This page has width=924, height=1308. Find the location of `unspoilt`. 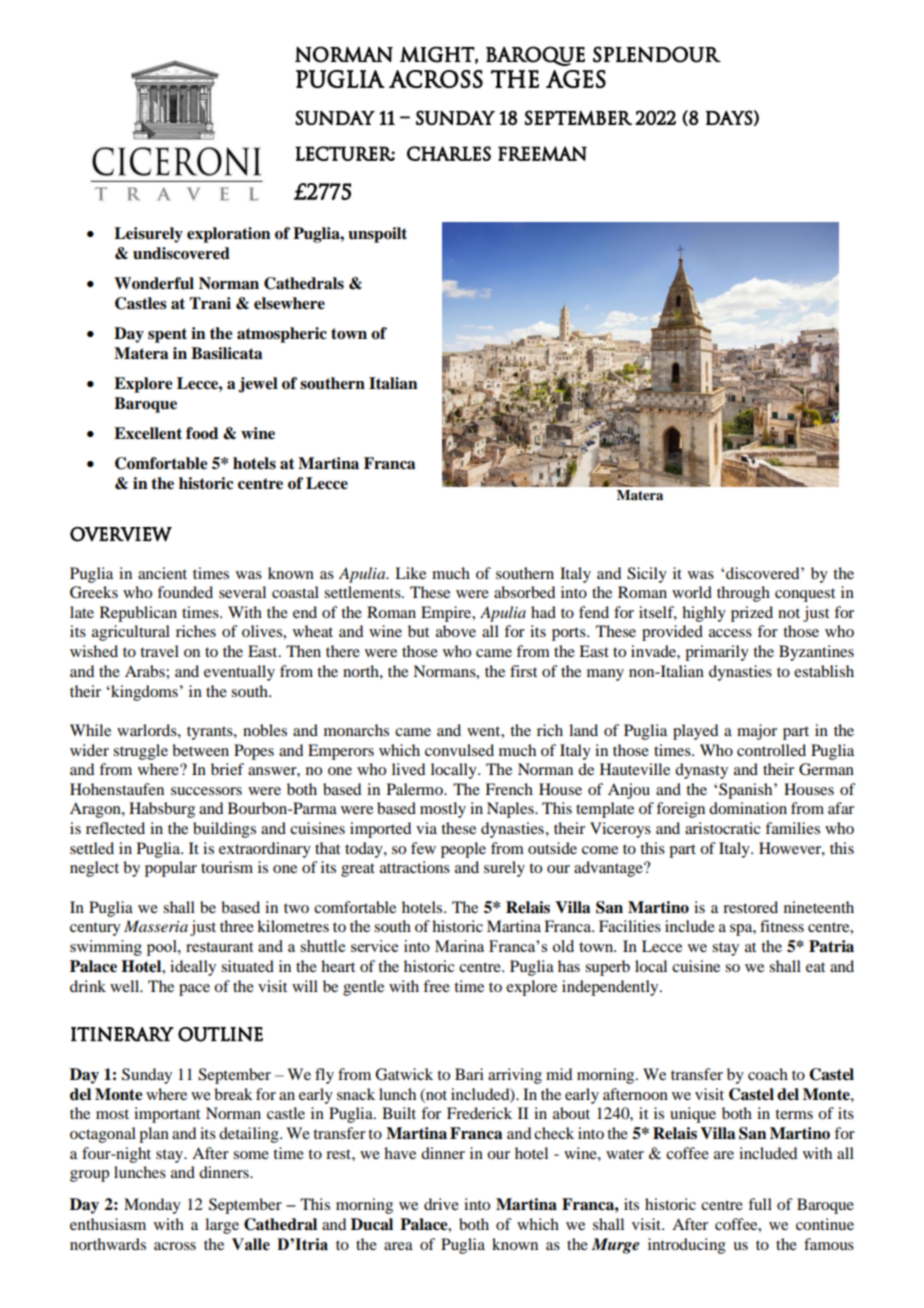

unspoilt is located at coordinates (377, 235).
